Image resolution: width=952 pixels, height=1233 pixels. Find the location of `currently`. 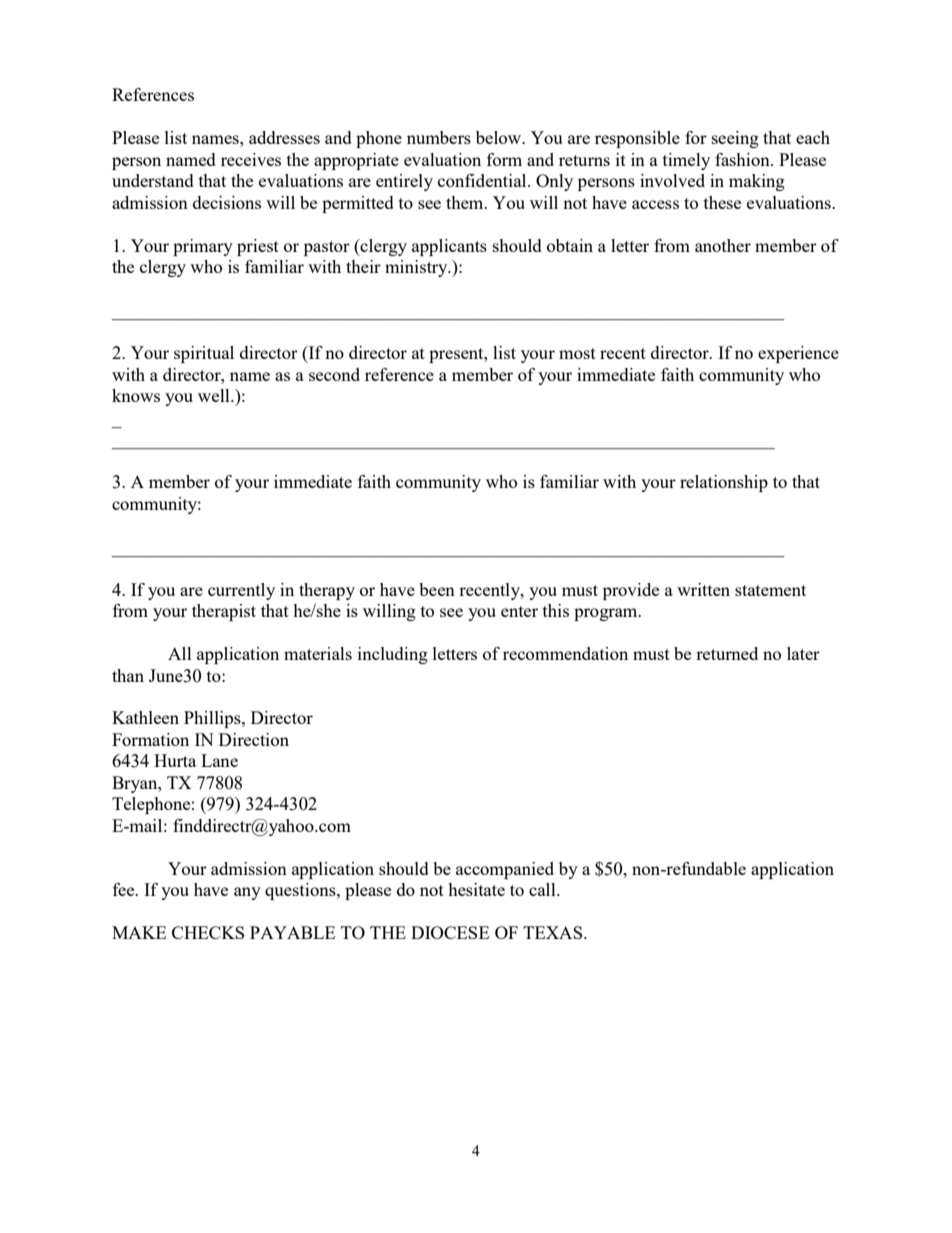

currently is located at coordinates (241, 591).
